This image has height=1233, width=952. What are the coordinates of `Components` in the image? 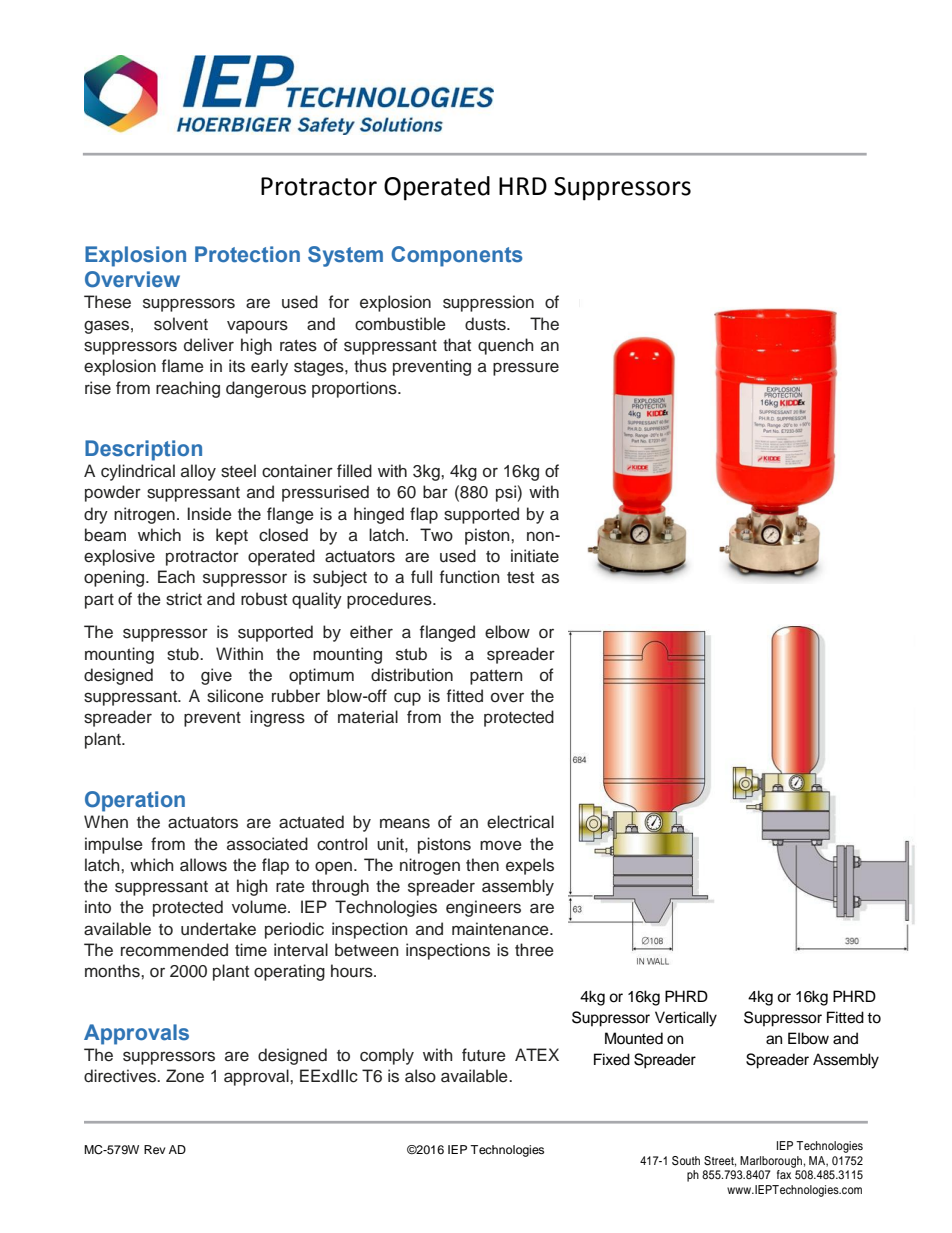 It's located at (457, 256).
